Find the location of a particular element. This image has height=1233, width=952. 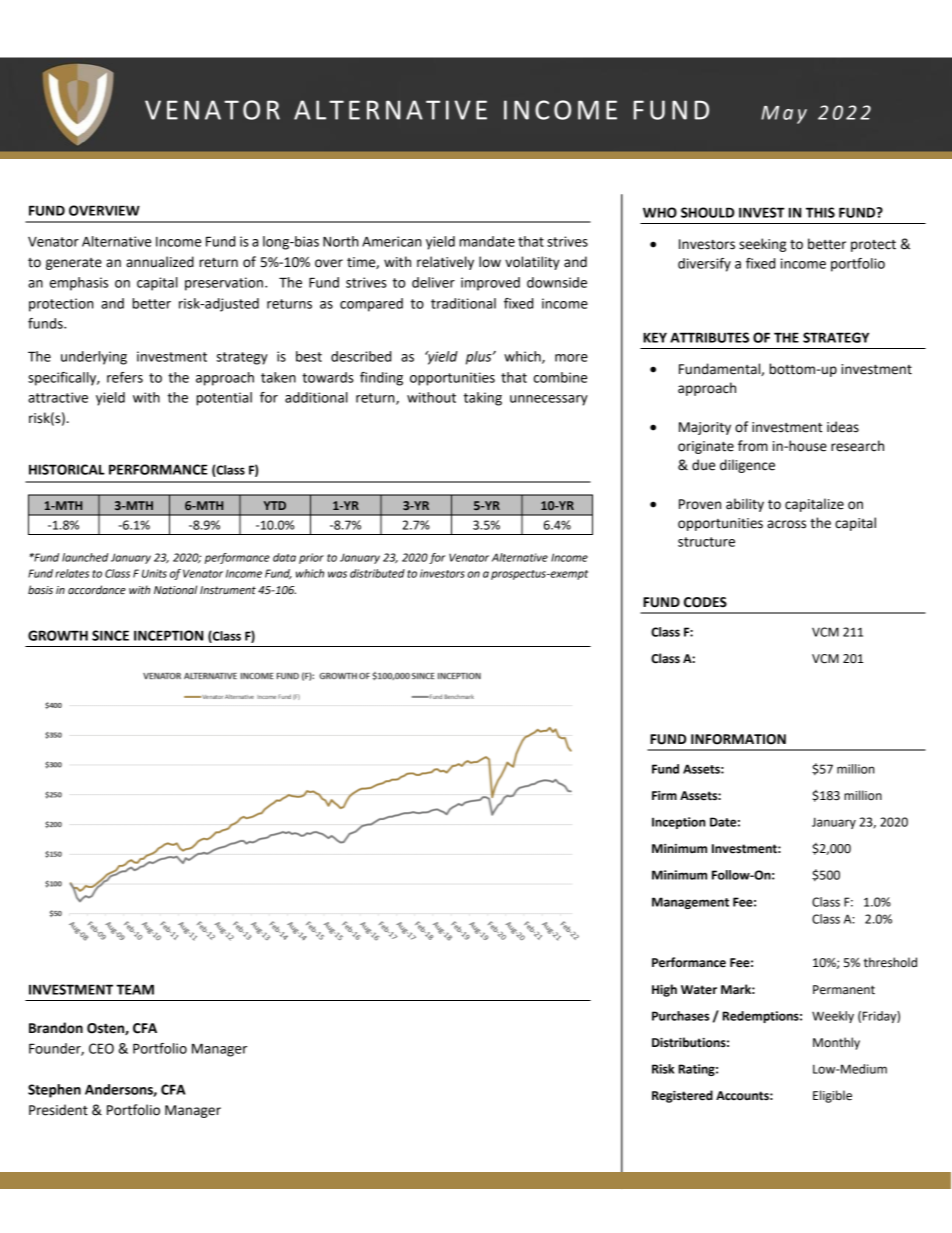

CEO is located at coordinates (101, 1048).
